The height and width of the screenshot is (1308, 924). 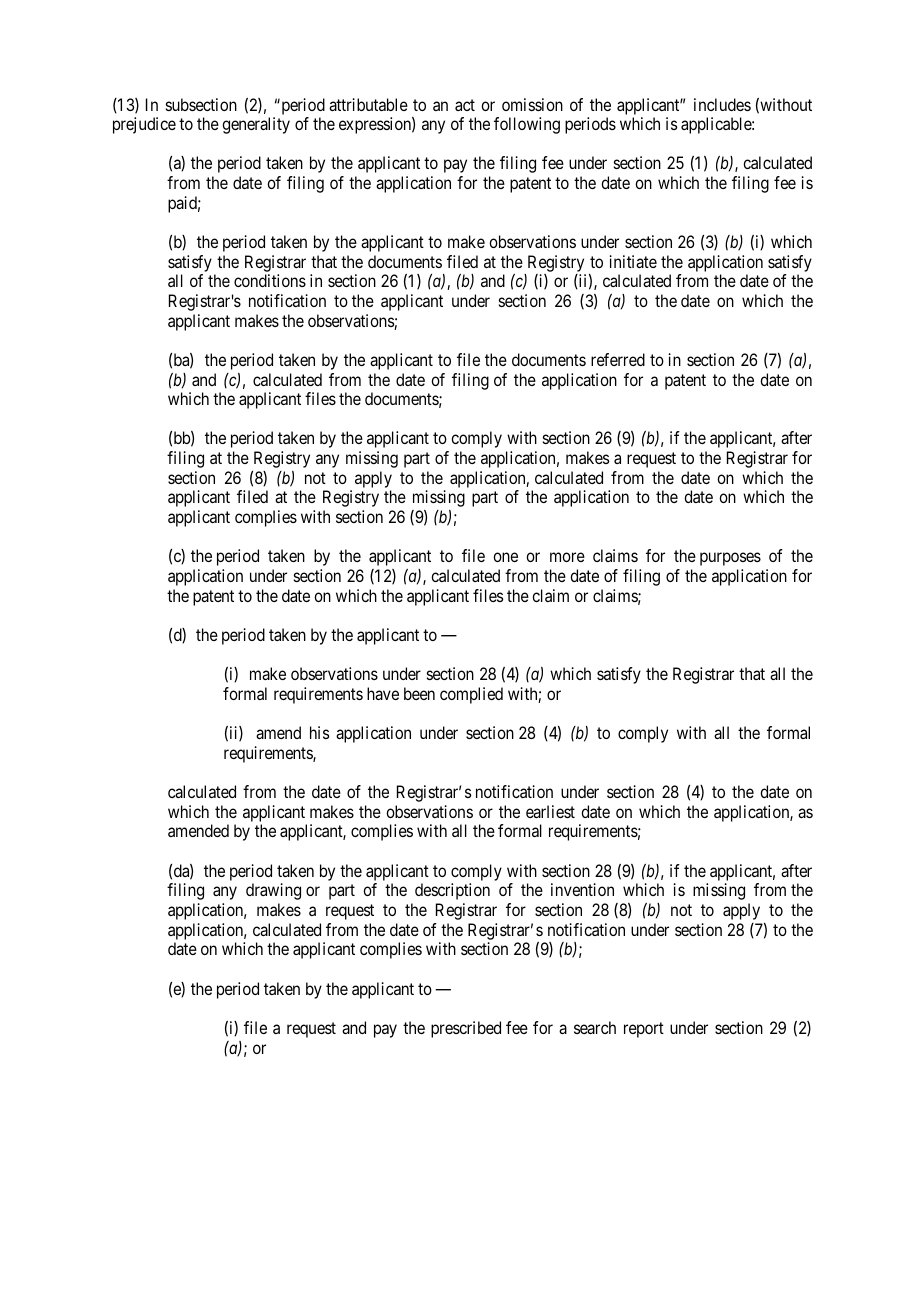 What do you see at coordinates (505, 557) in the screenshot?
I see `one` at bounding box center [505, 557].
